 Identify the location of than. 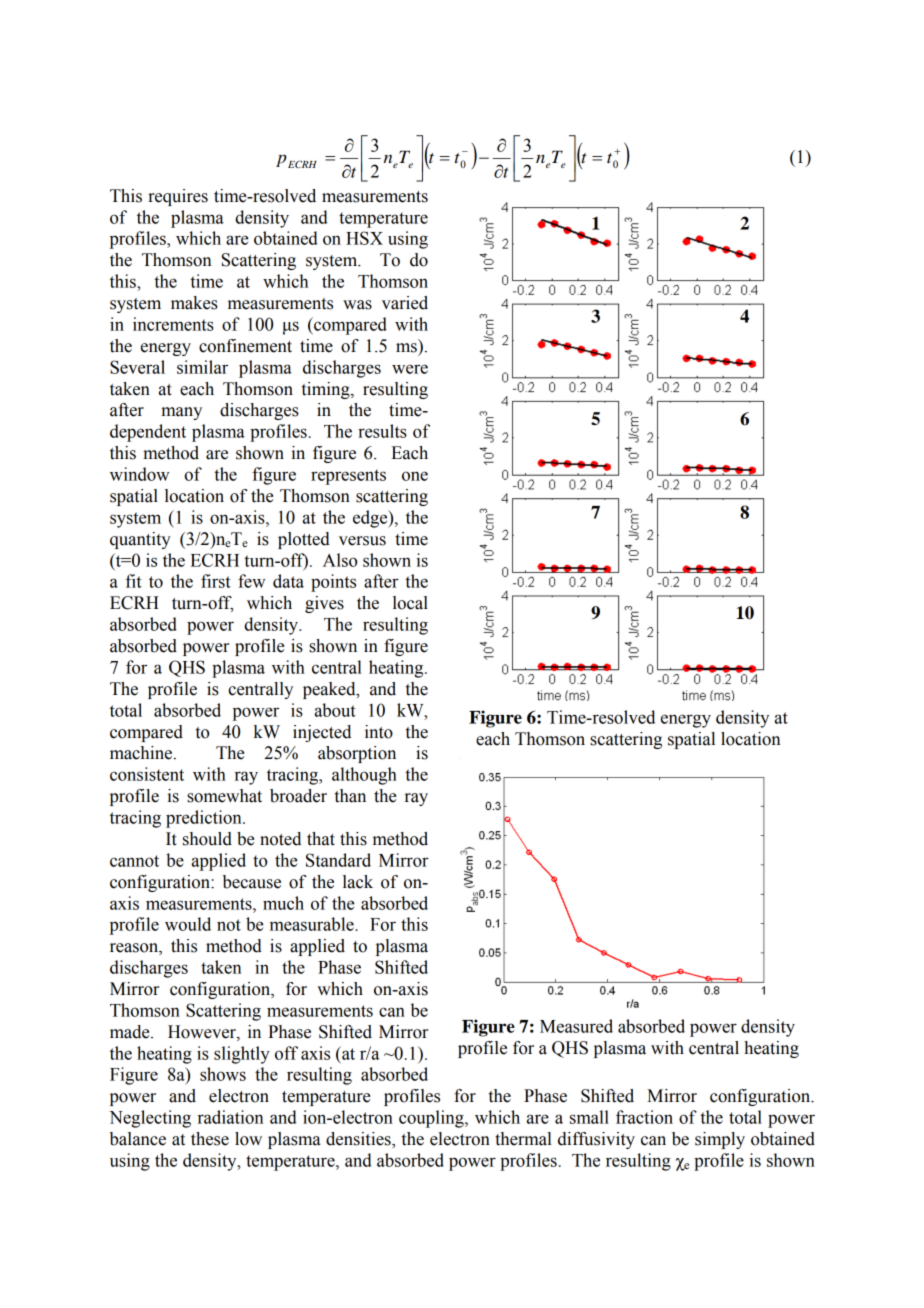
(350, 796).
